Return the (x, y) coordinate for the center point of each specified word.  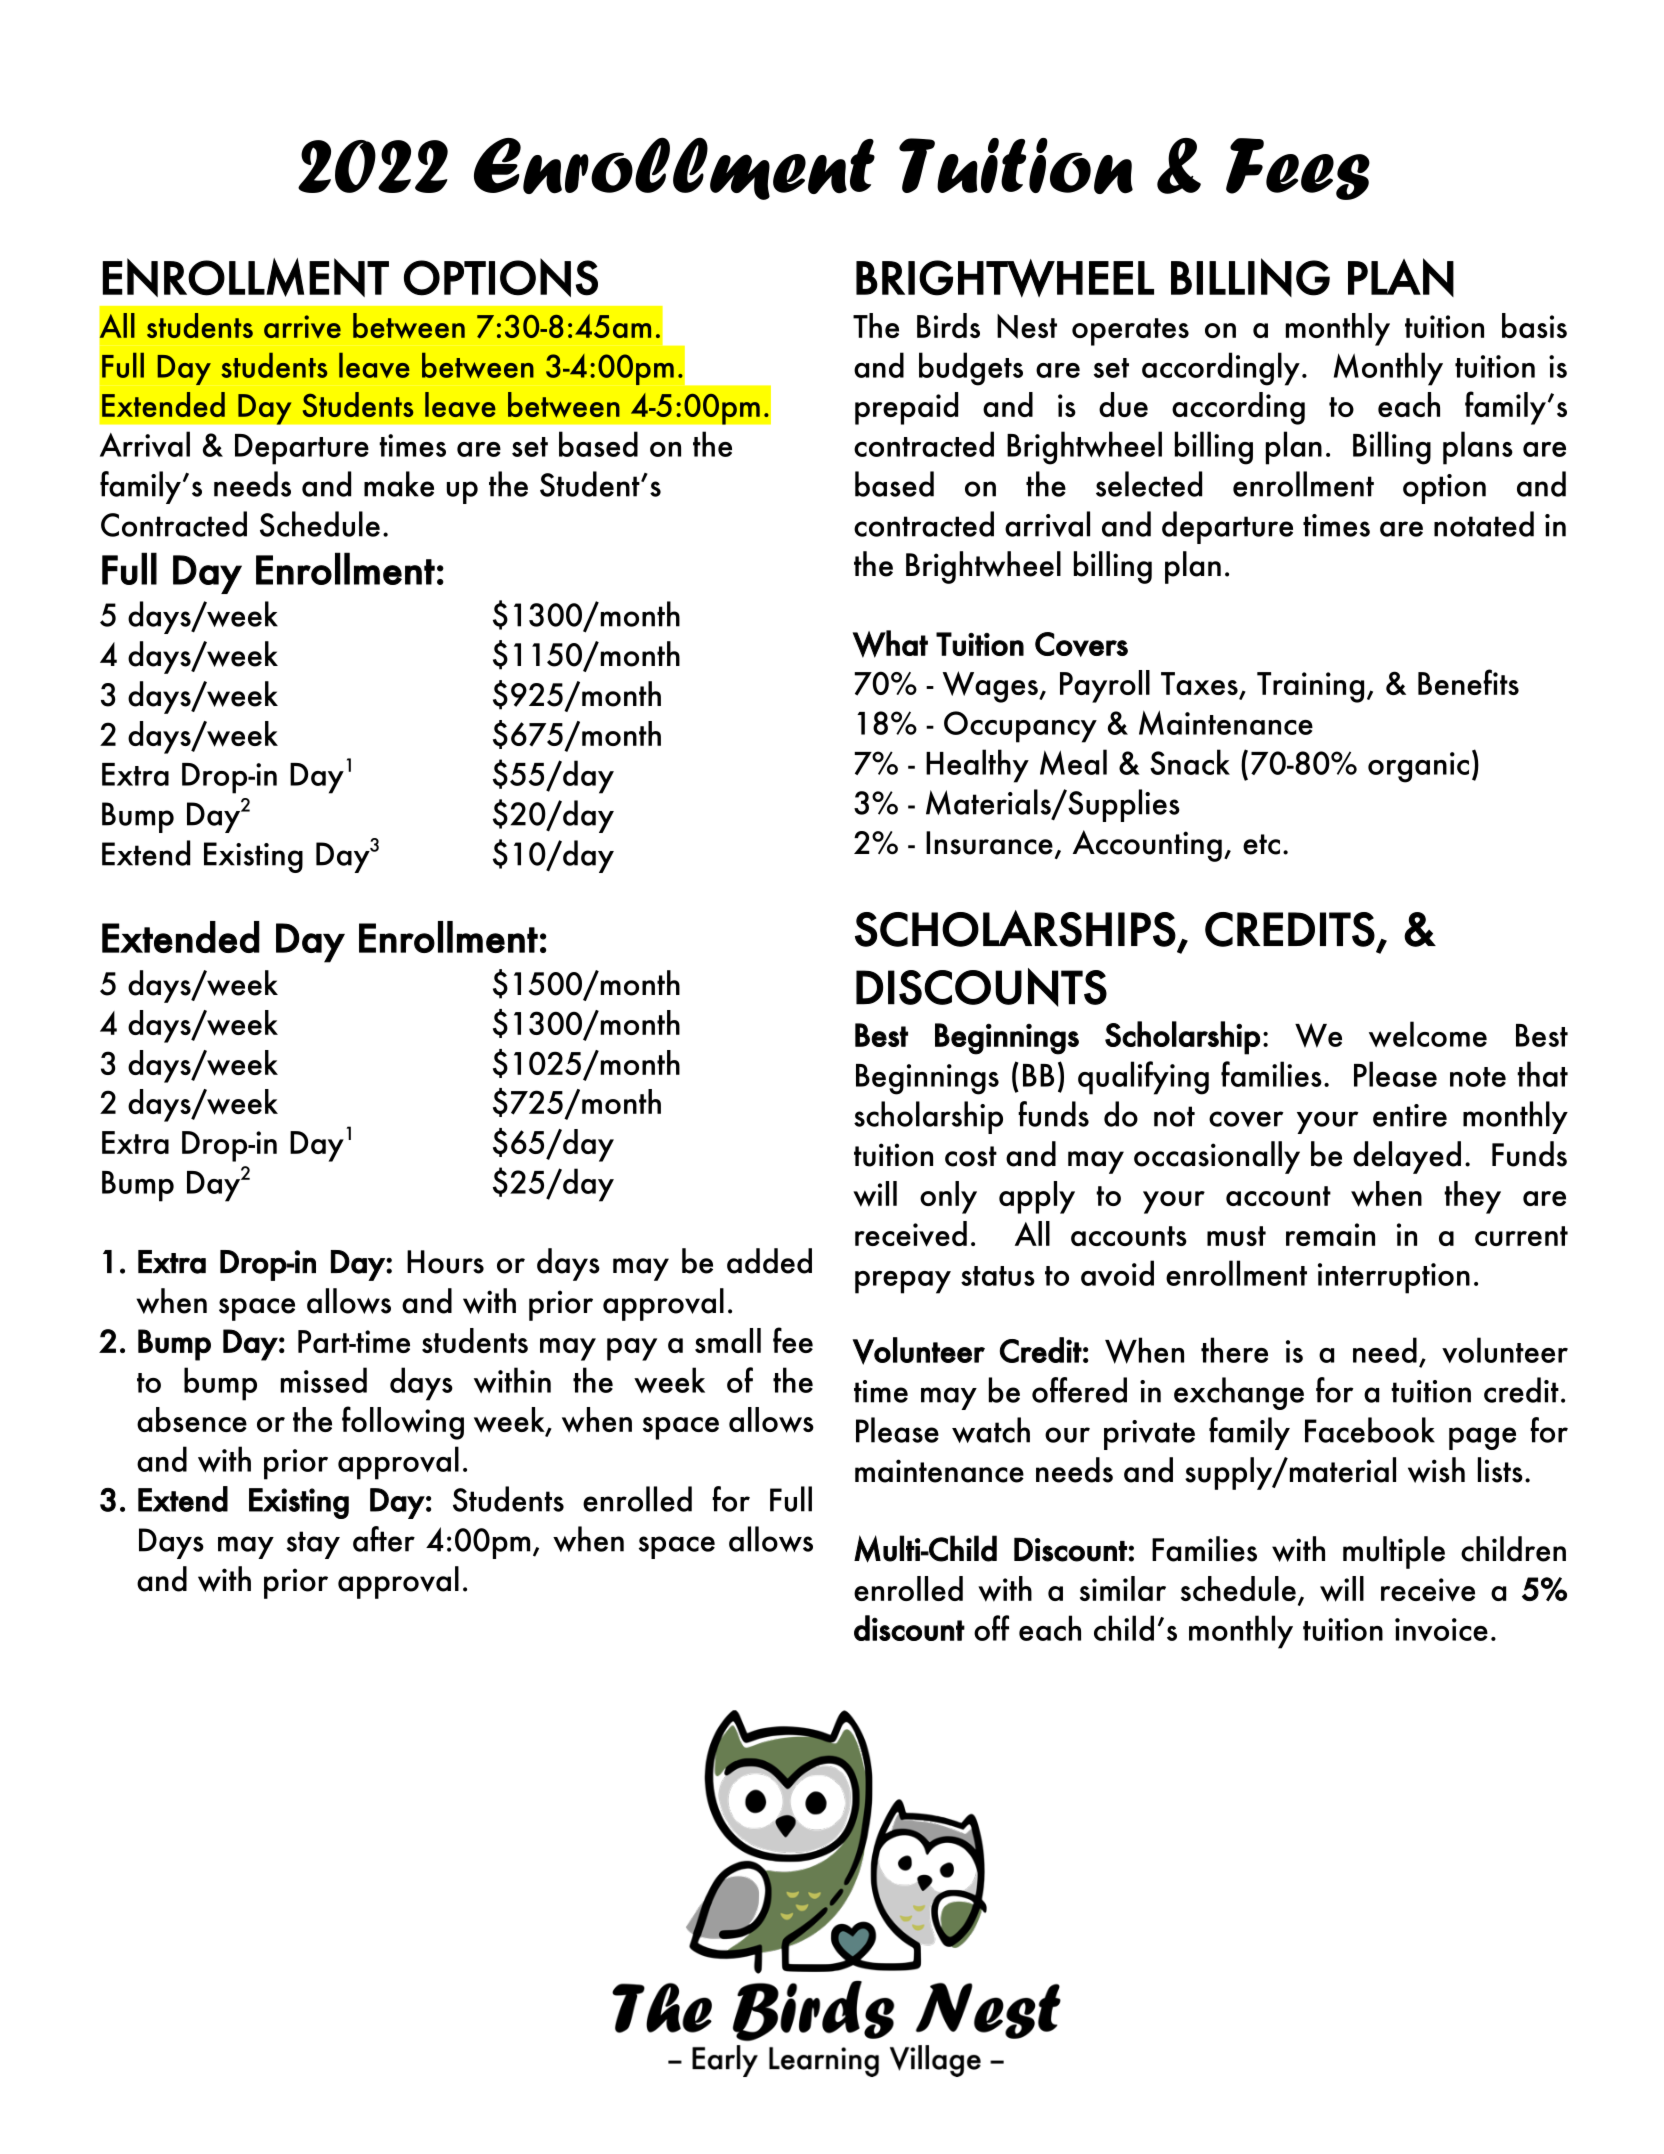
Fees (1298, 169)
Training (1310, 687)
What (890, 644)
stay (313, 1545)
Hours (445, 1262)
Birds (948, 325)
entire (1410, 1115)
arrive (302, 326)
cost (971, 1156)
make (399, 484)
